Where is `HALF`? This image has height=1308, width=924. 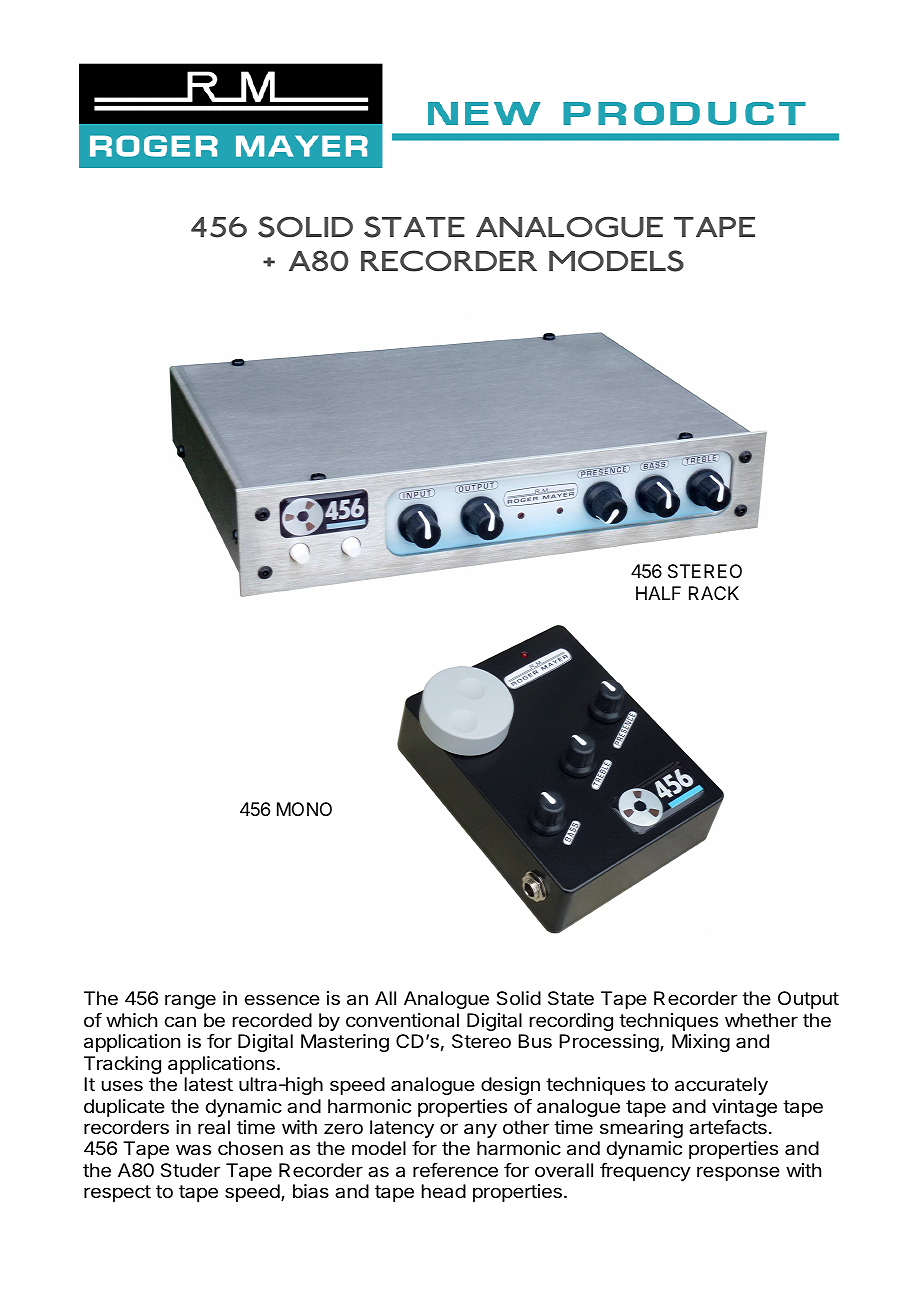
HALF is located at coordinates (658, 593).
